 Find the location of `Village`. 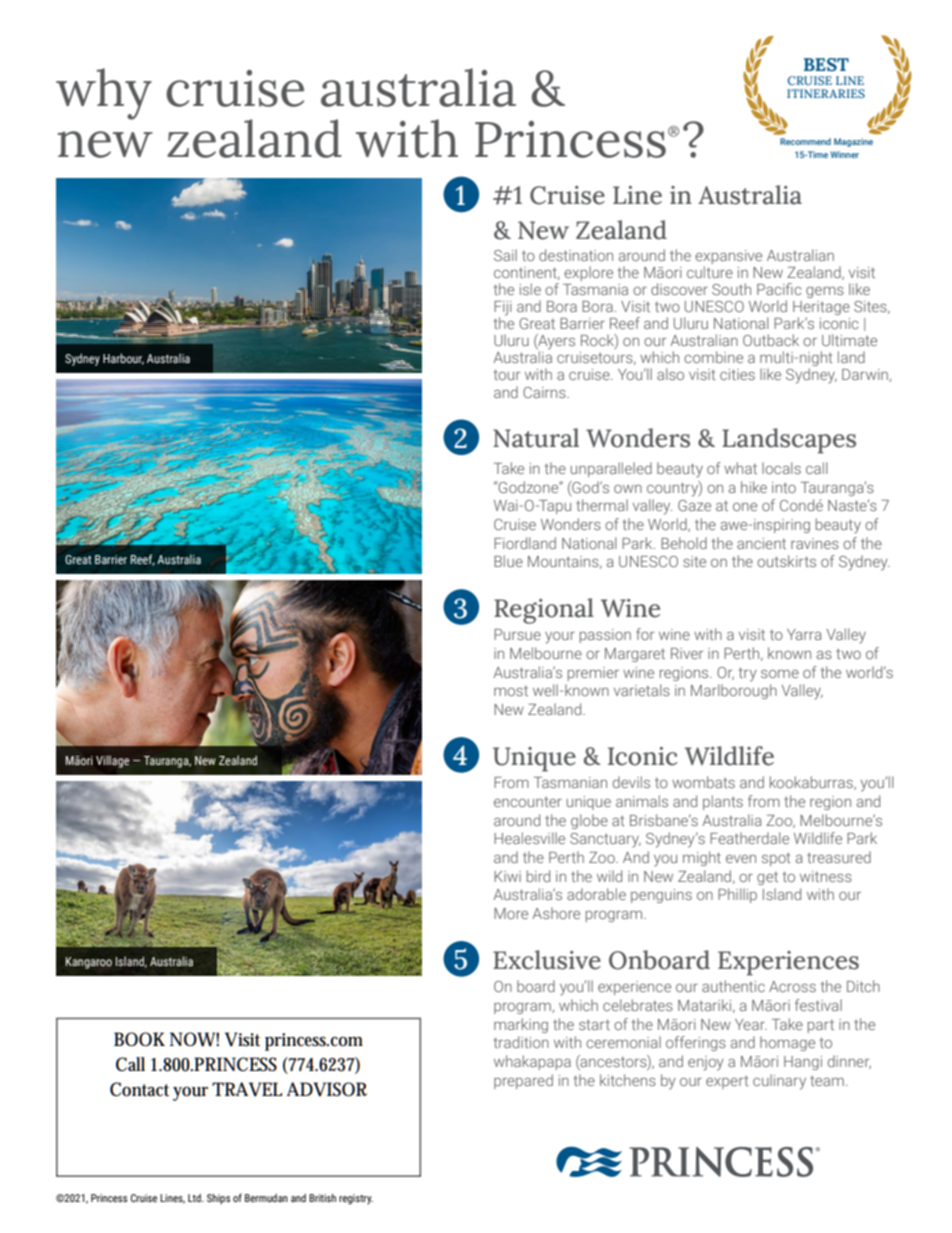

Village is located at coordinates (112, 761).
